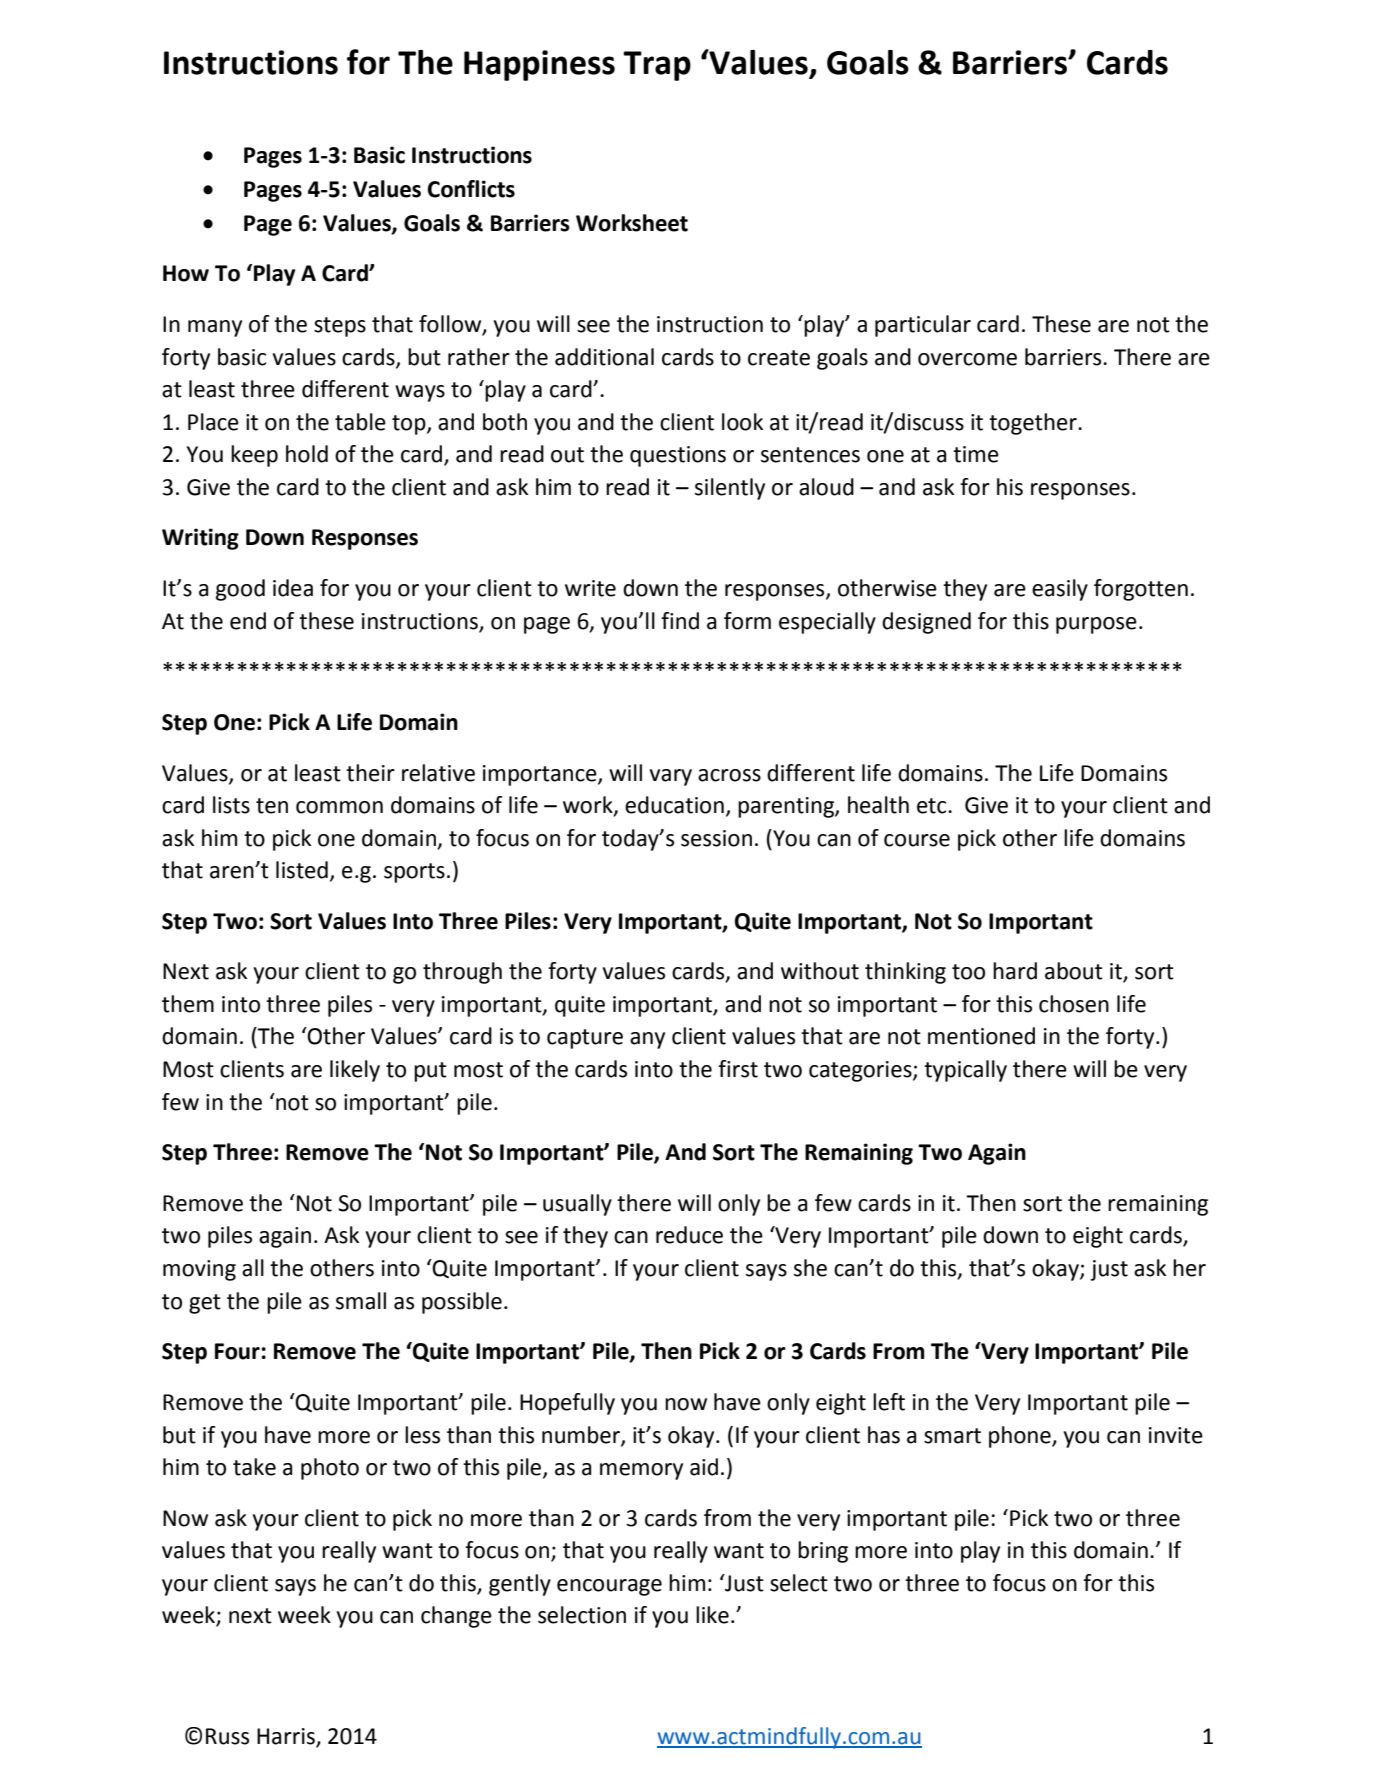  I want to click on hold, so click(307, 454).
